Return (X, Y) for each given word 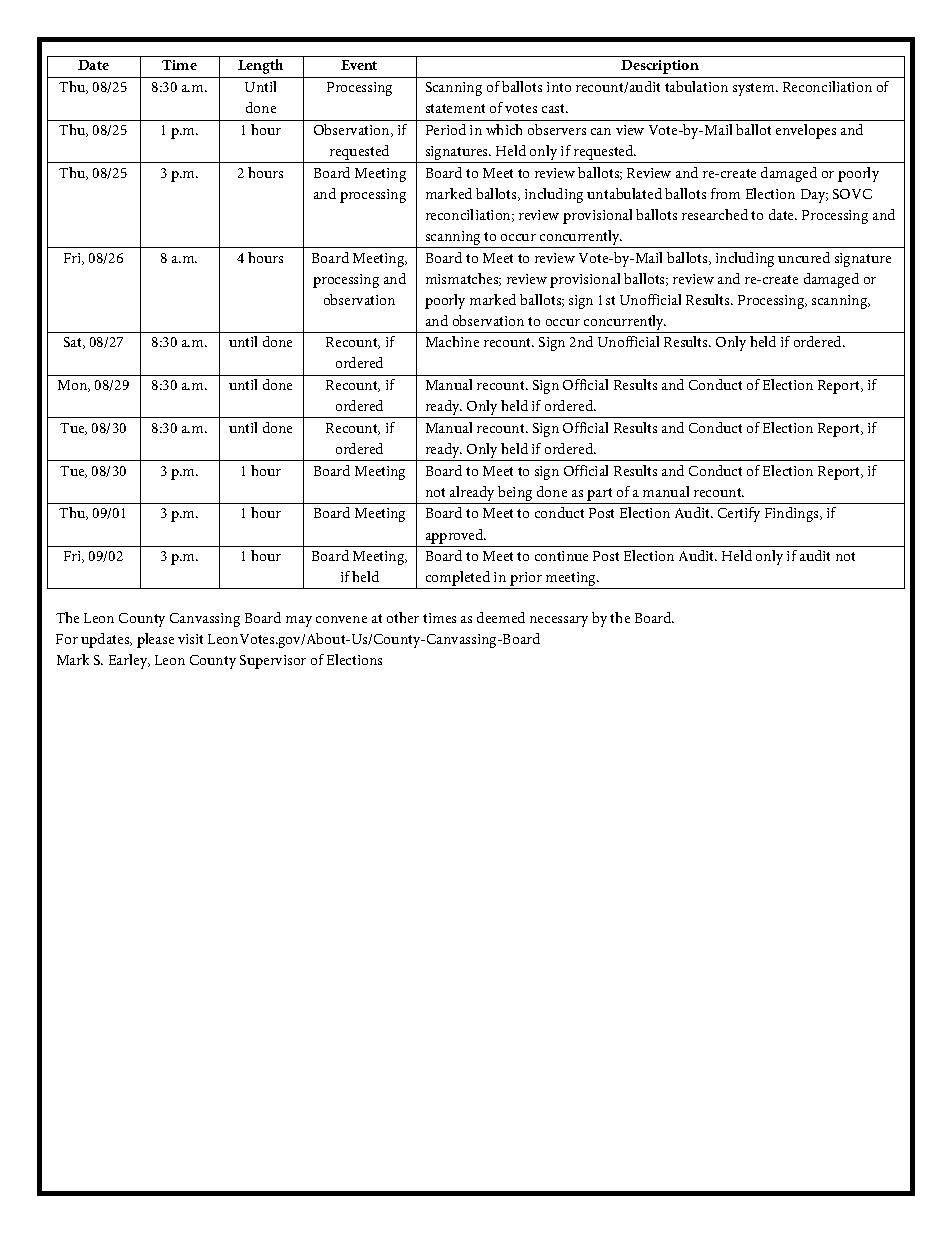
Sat (74, 343)
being (515, 495)
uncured (804, 257)
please (155, 640)
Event (359, 65)
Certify (739, 514)
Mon (74, 386)
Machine (452, 341)
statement (455, 108)
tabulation (696, 86)
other (403, 617)
